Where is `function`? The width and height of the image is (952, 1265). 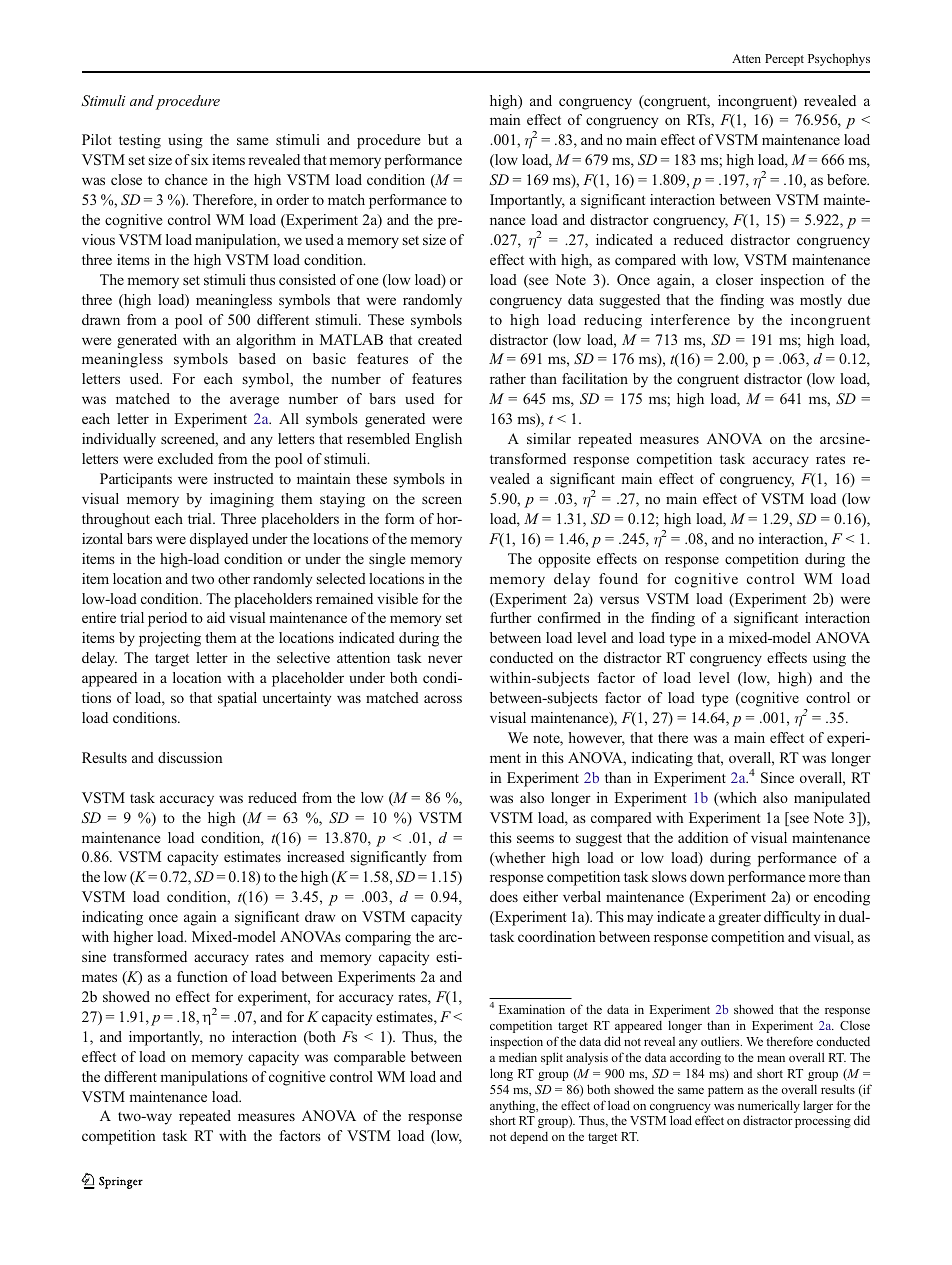 function is located at coordinates (202, 976).
